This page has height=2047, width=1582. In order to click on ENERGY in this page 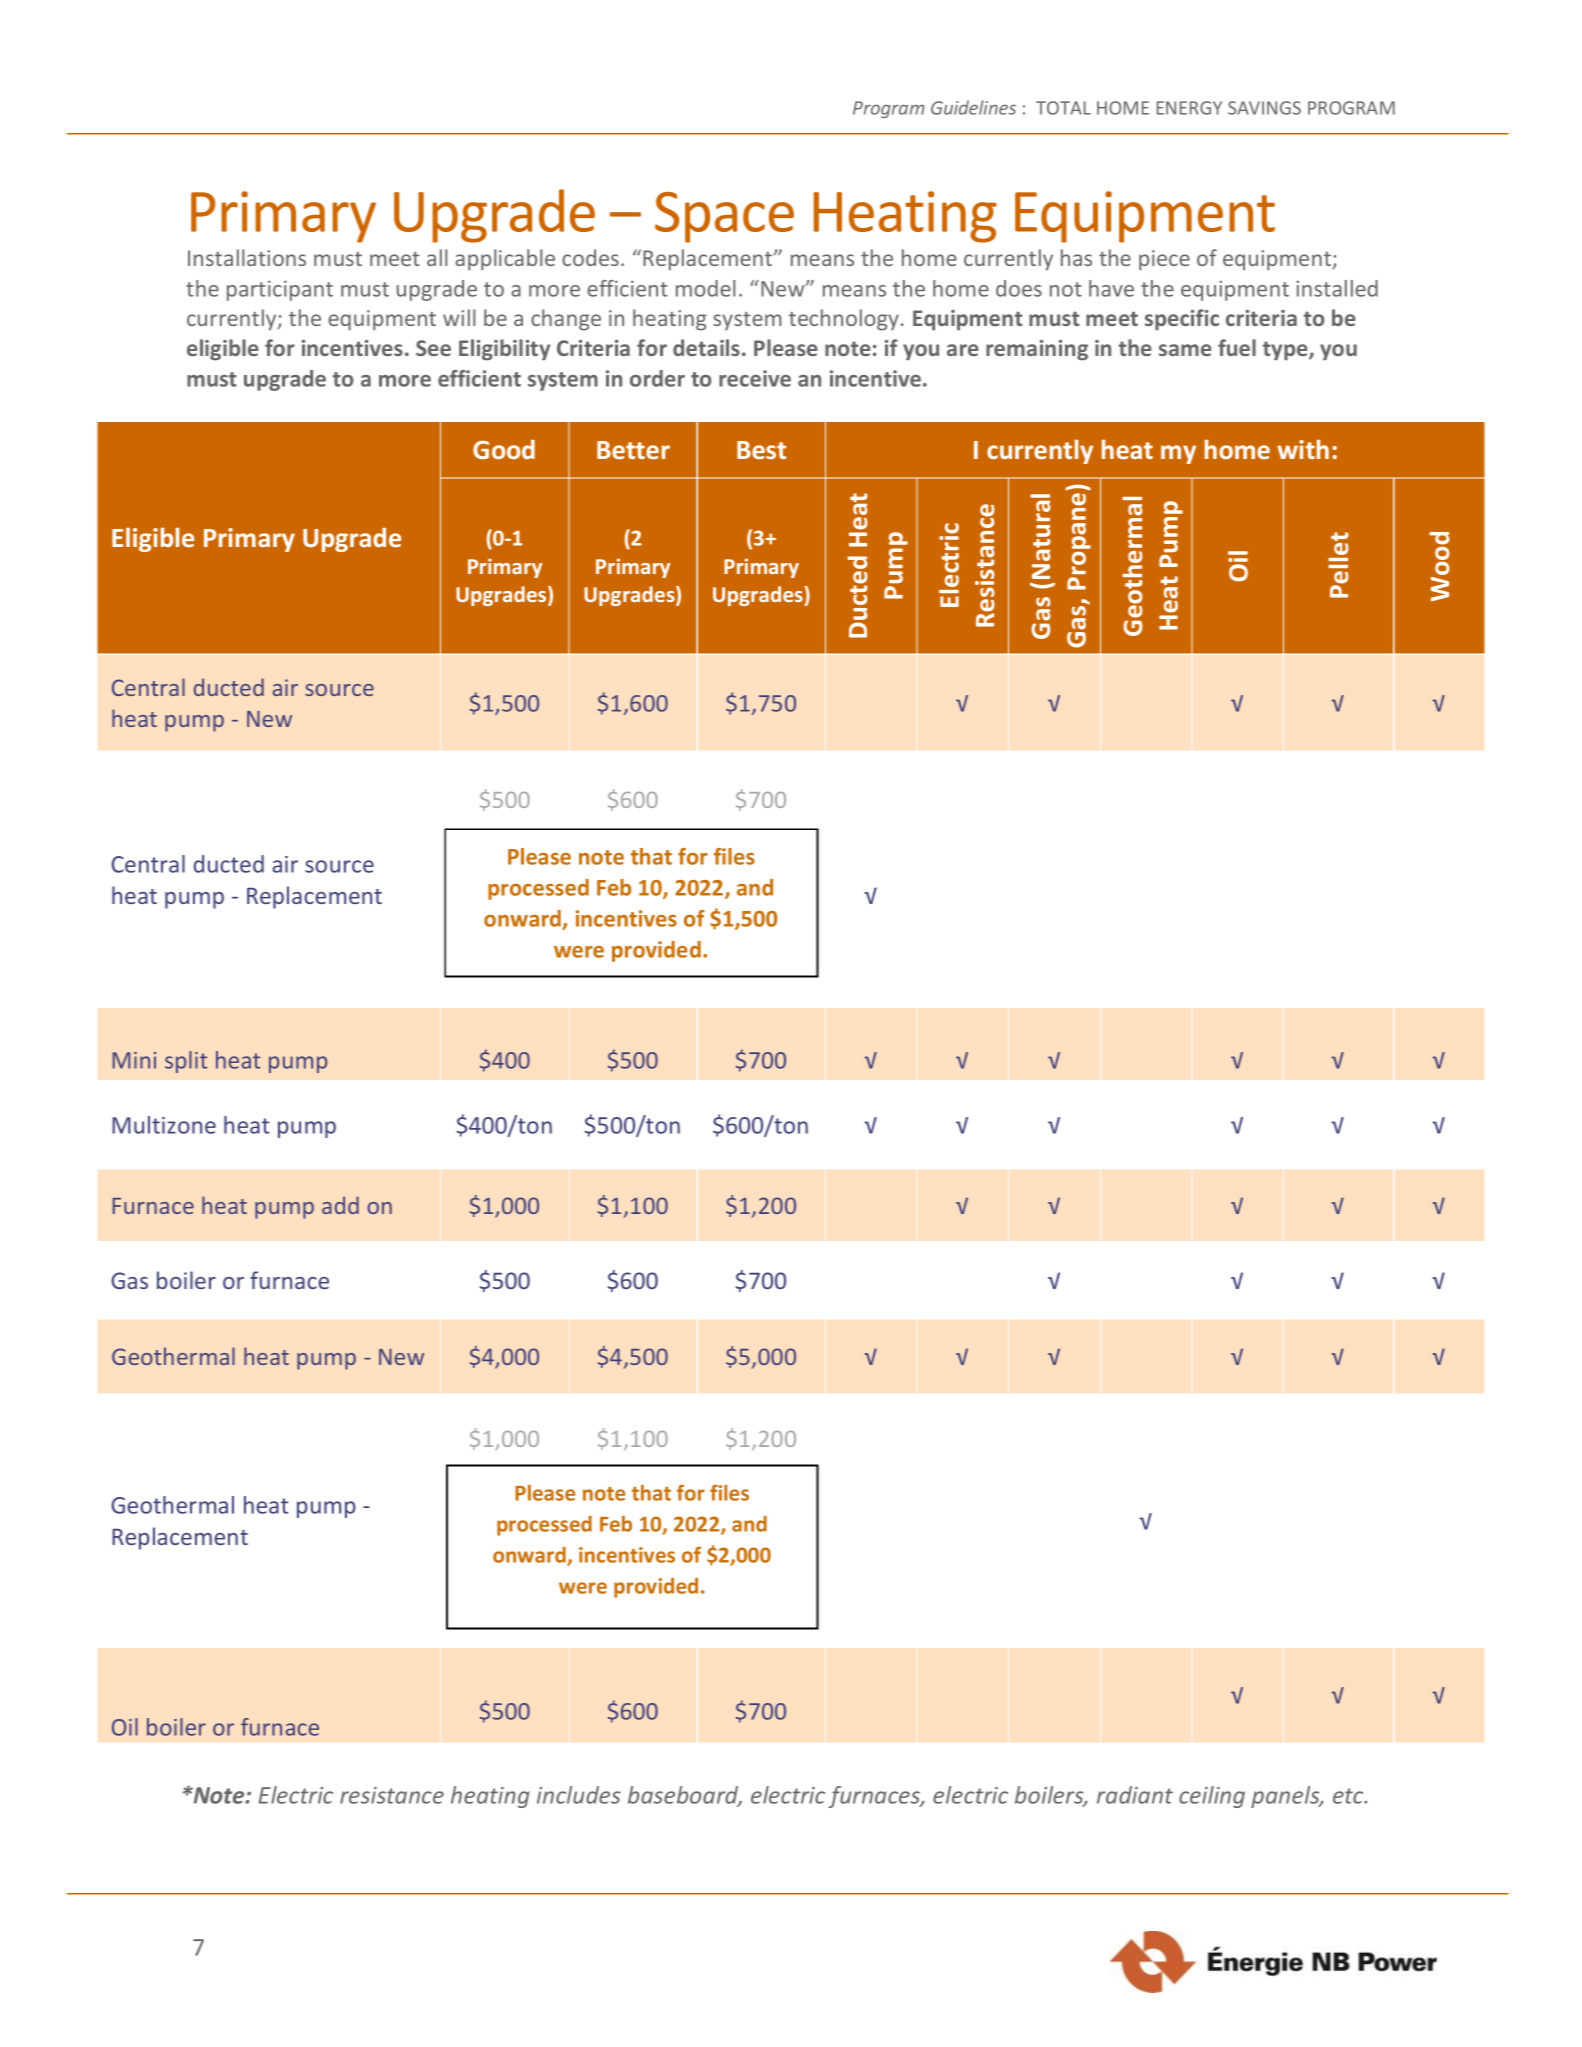, I will do `click(1189, 108)`.
